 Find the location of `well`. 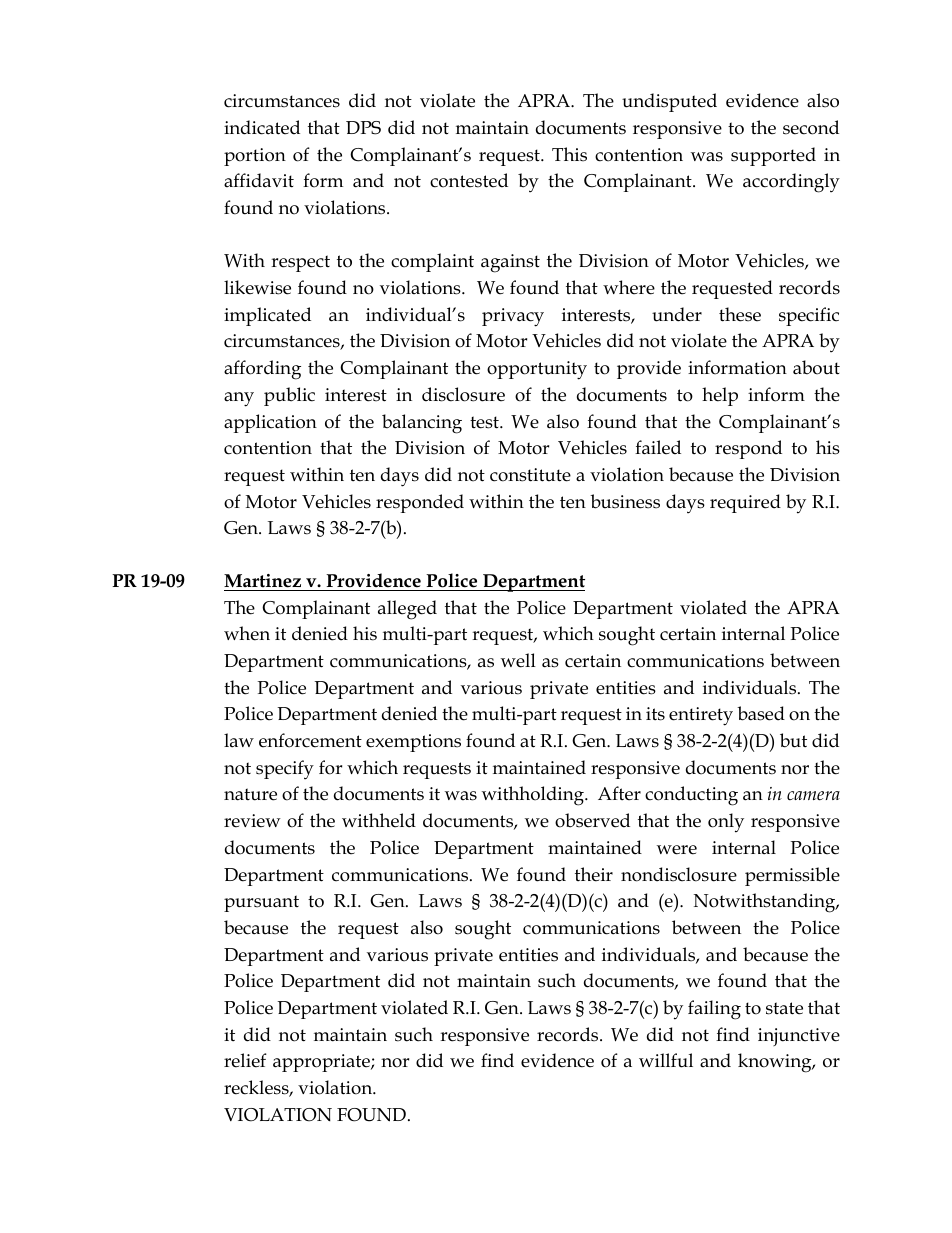

well is located at coordinates (518, 660).
